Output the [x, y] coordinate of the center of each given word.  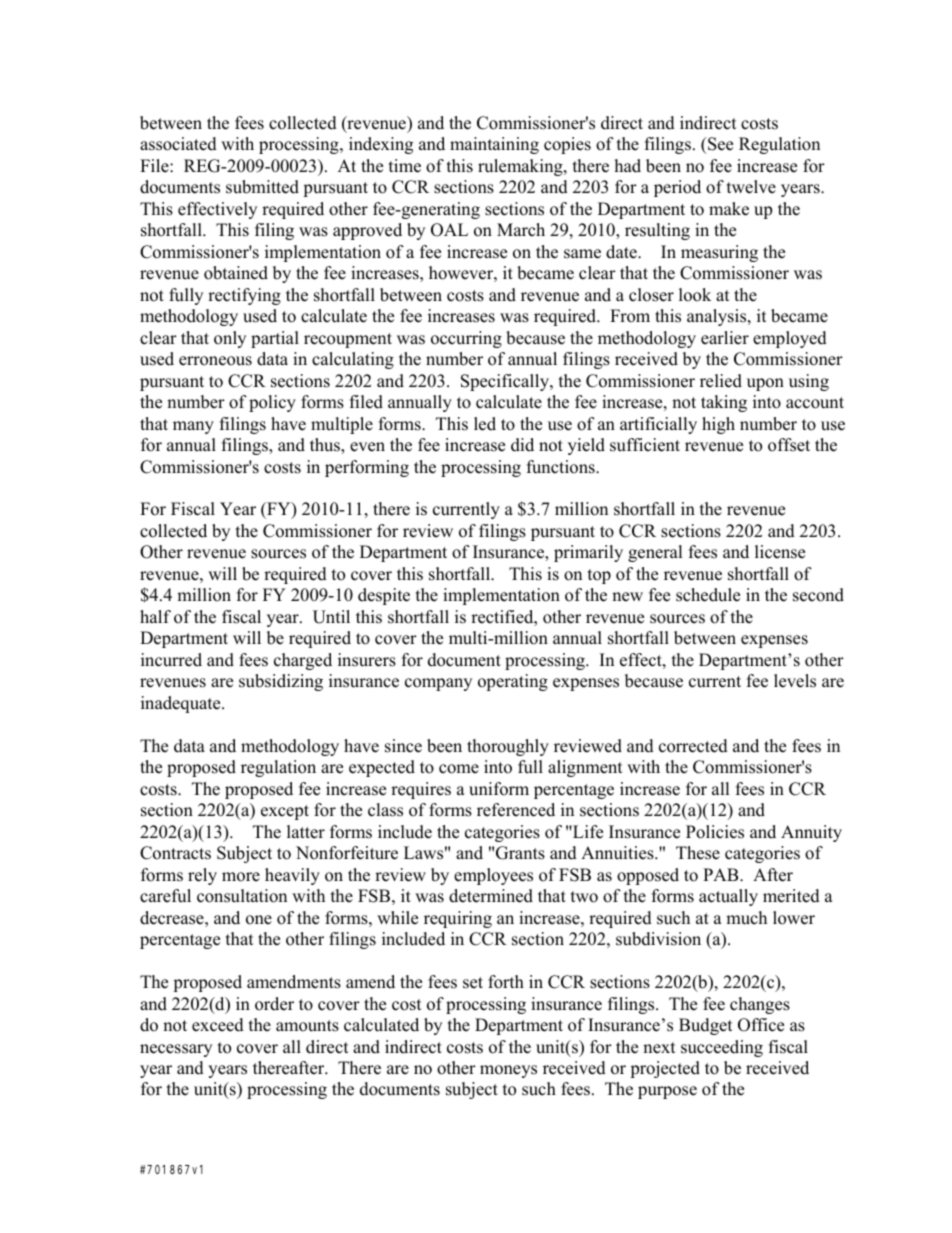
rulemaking [521, 167]
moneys [508, 1071]
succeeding [722, 1048]
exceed [218, 1025]
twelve [751, 187]
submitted [262, 187]
